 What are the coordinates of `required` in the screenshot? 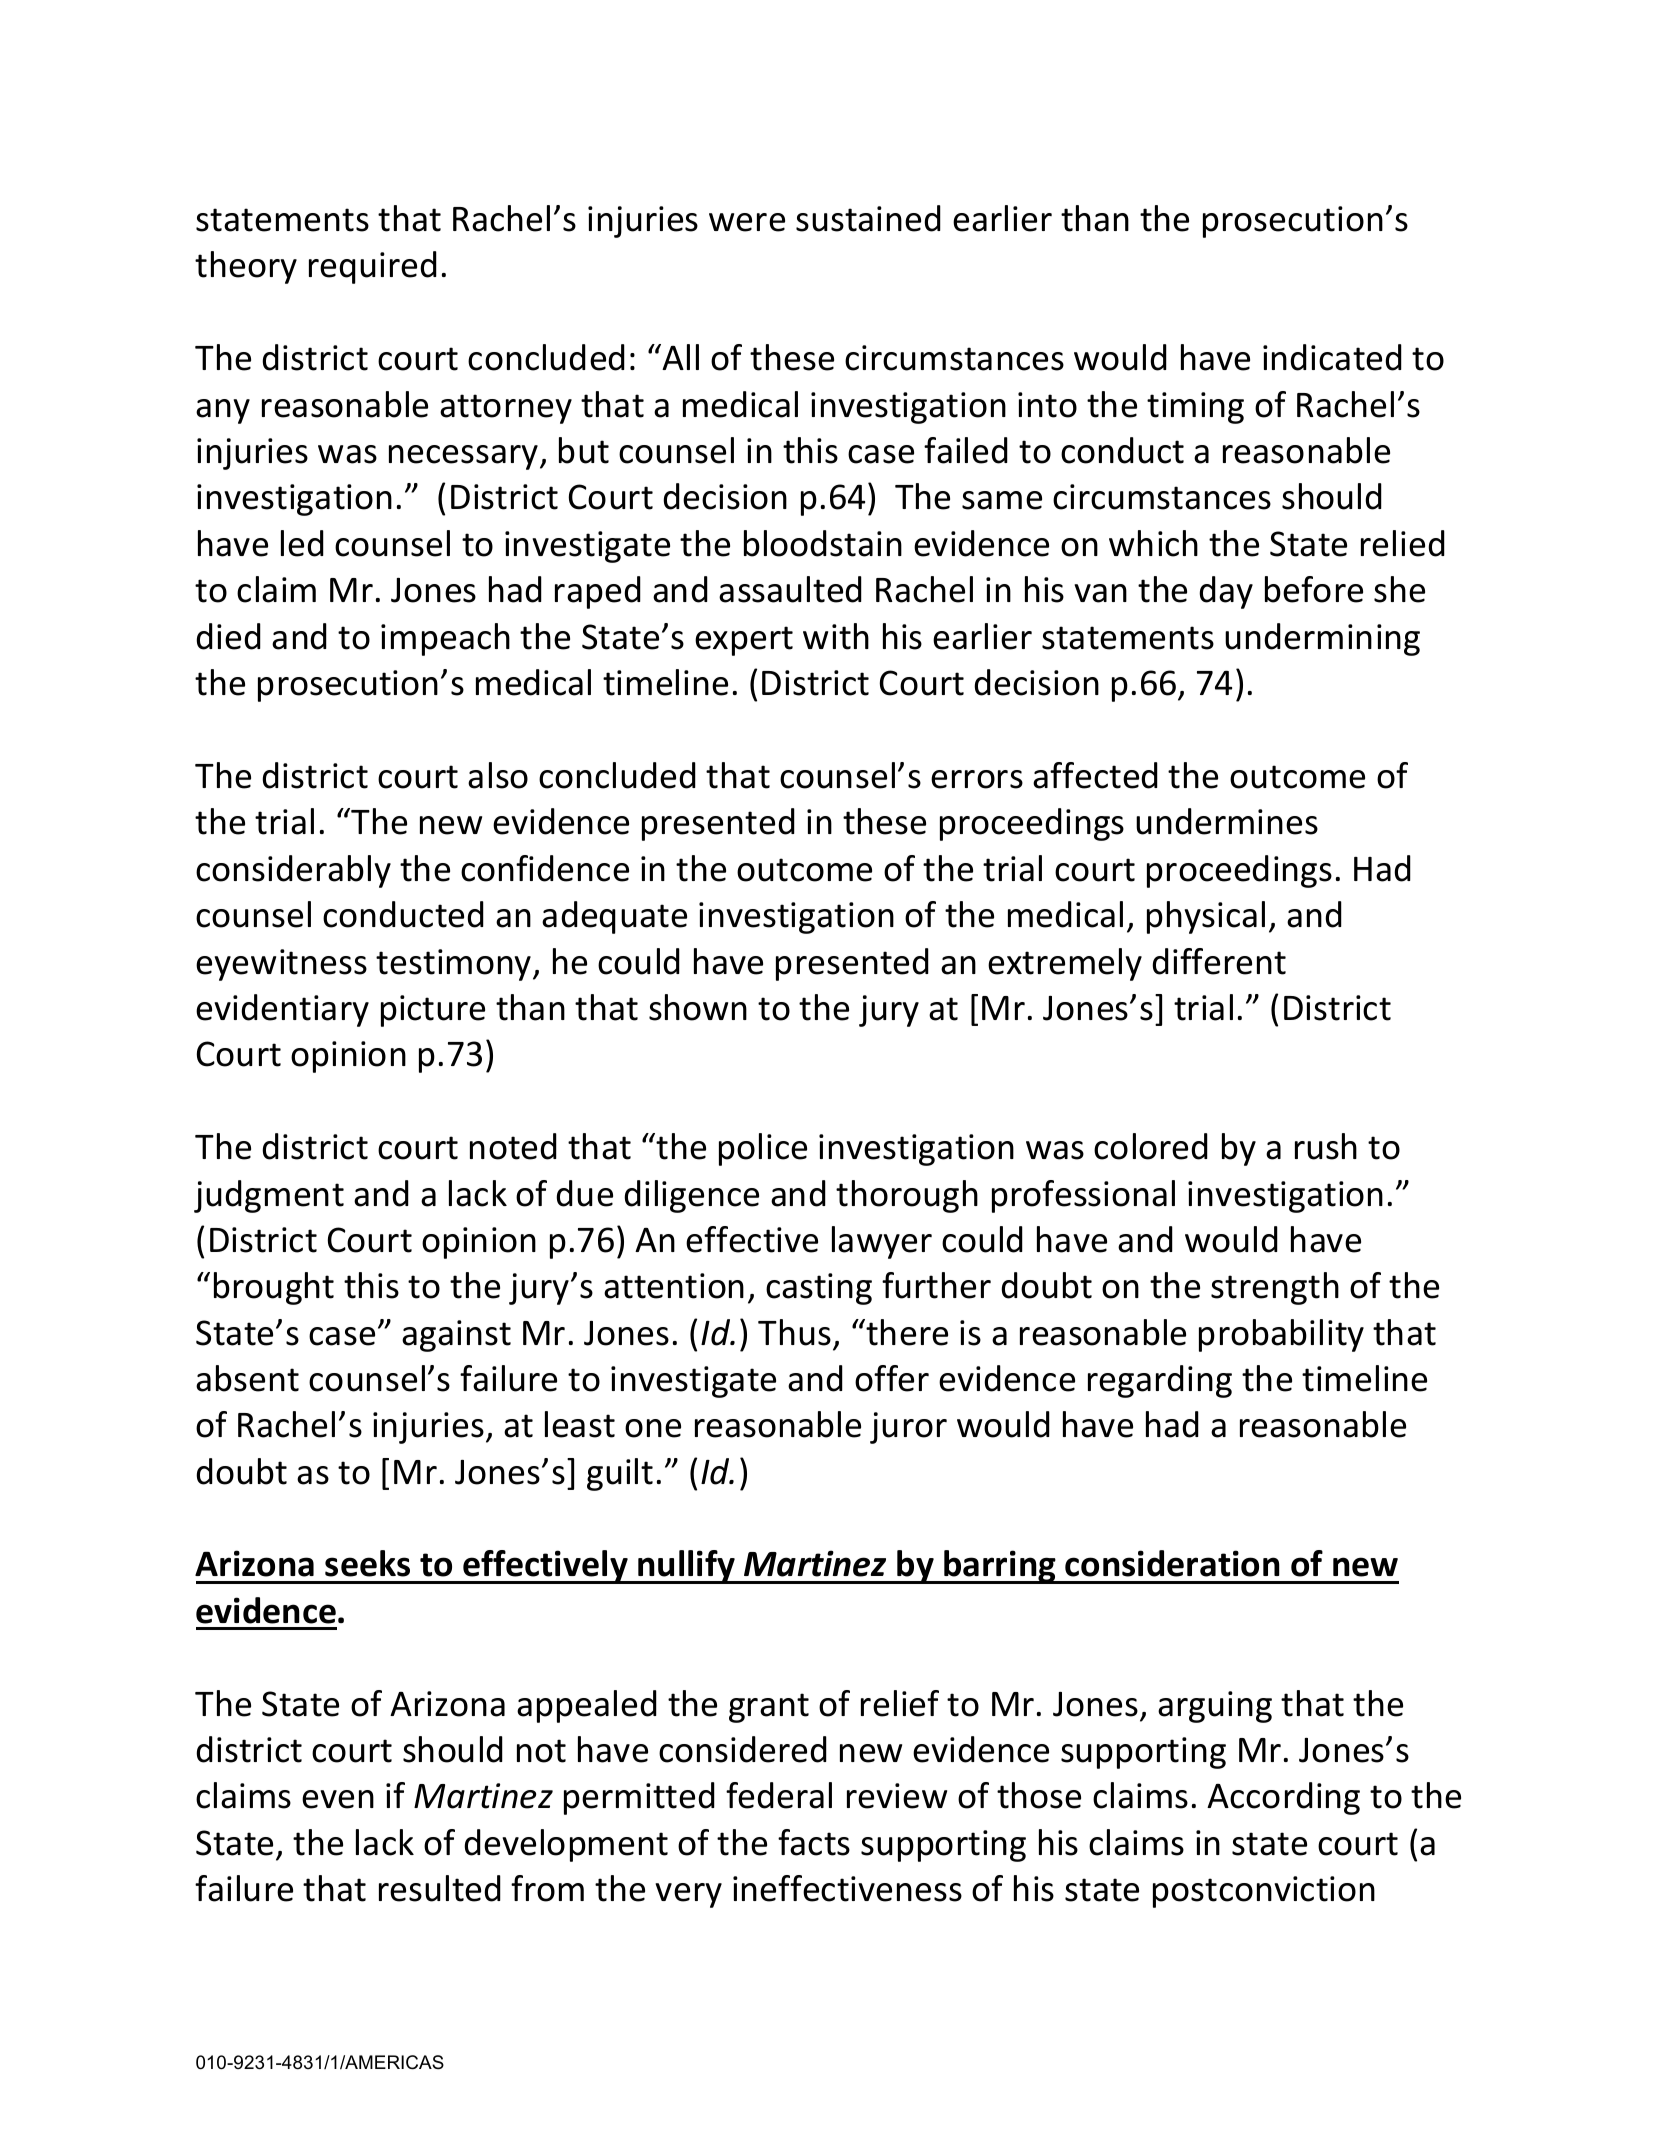 It's located at (373, 267).
